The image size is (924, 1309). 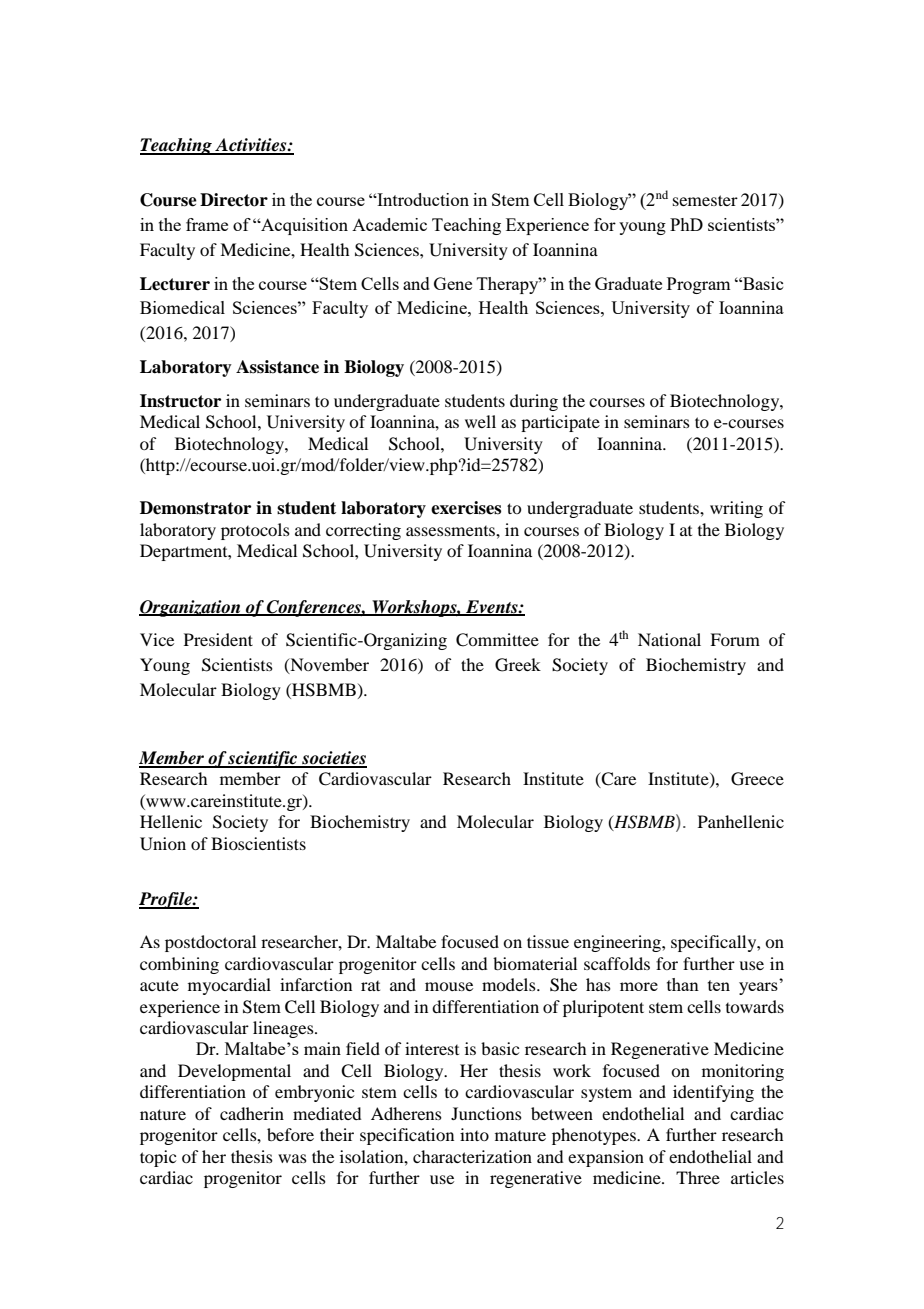 I want to click on Academic, so click(x=389, y=224).
